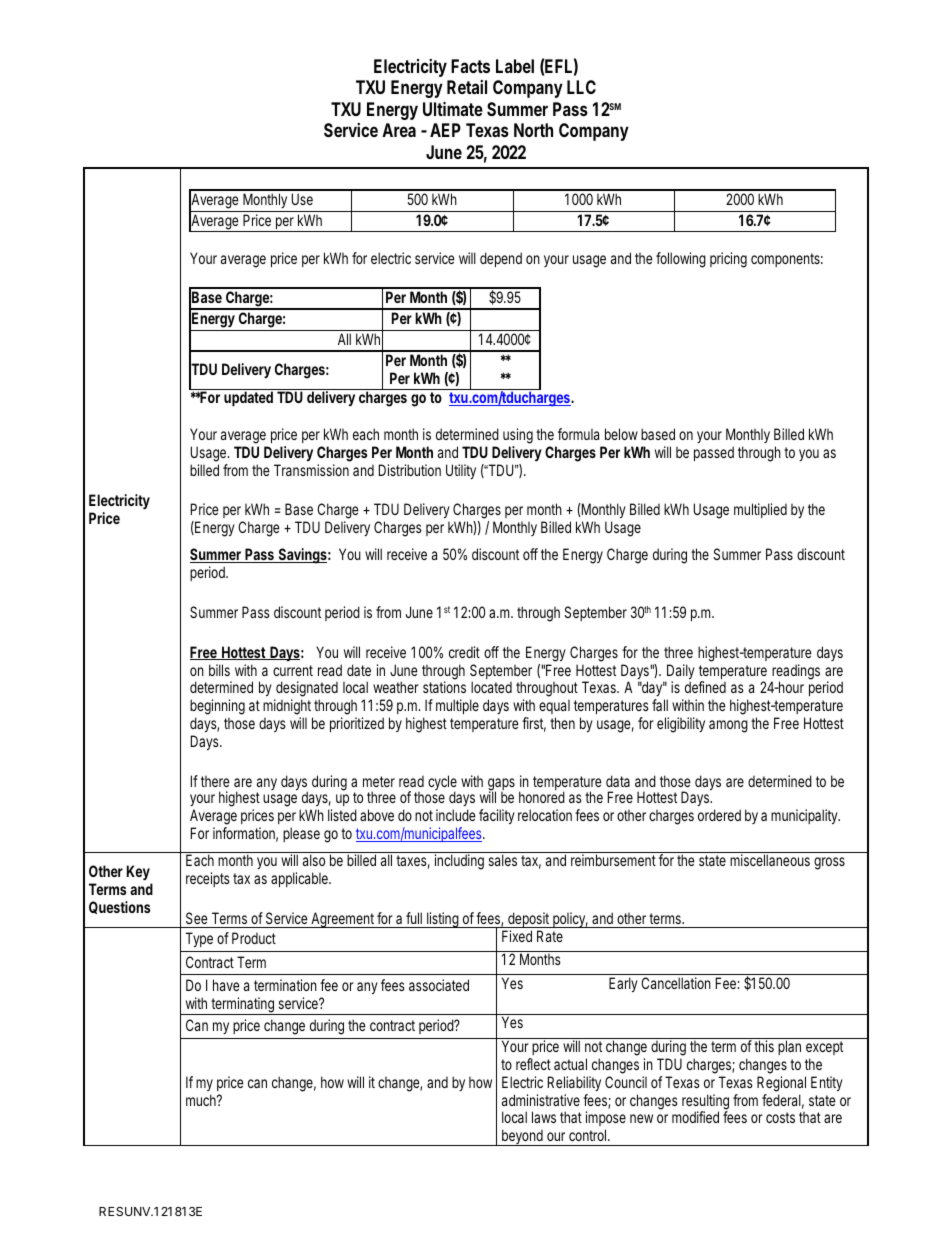 This screenshot has width=952, height=1233. Describe the element at coordinates (680, 673) in the screenshot. I see `Daily` at that location.
